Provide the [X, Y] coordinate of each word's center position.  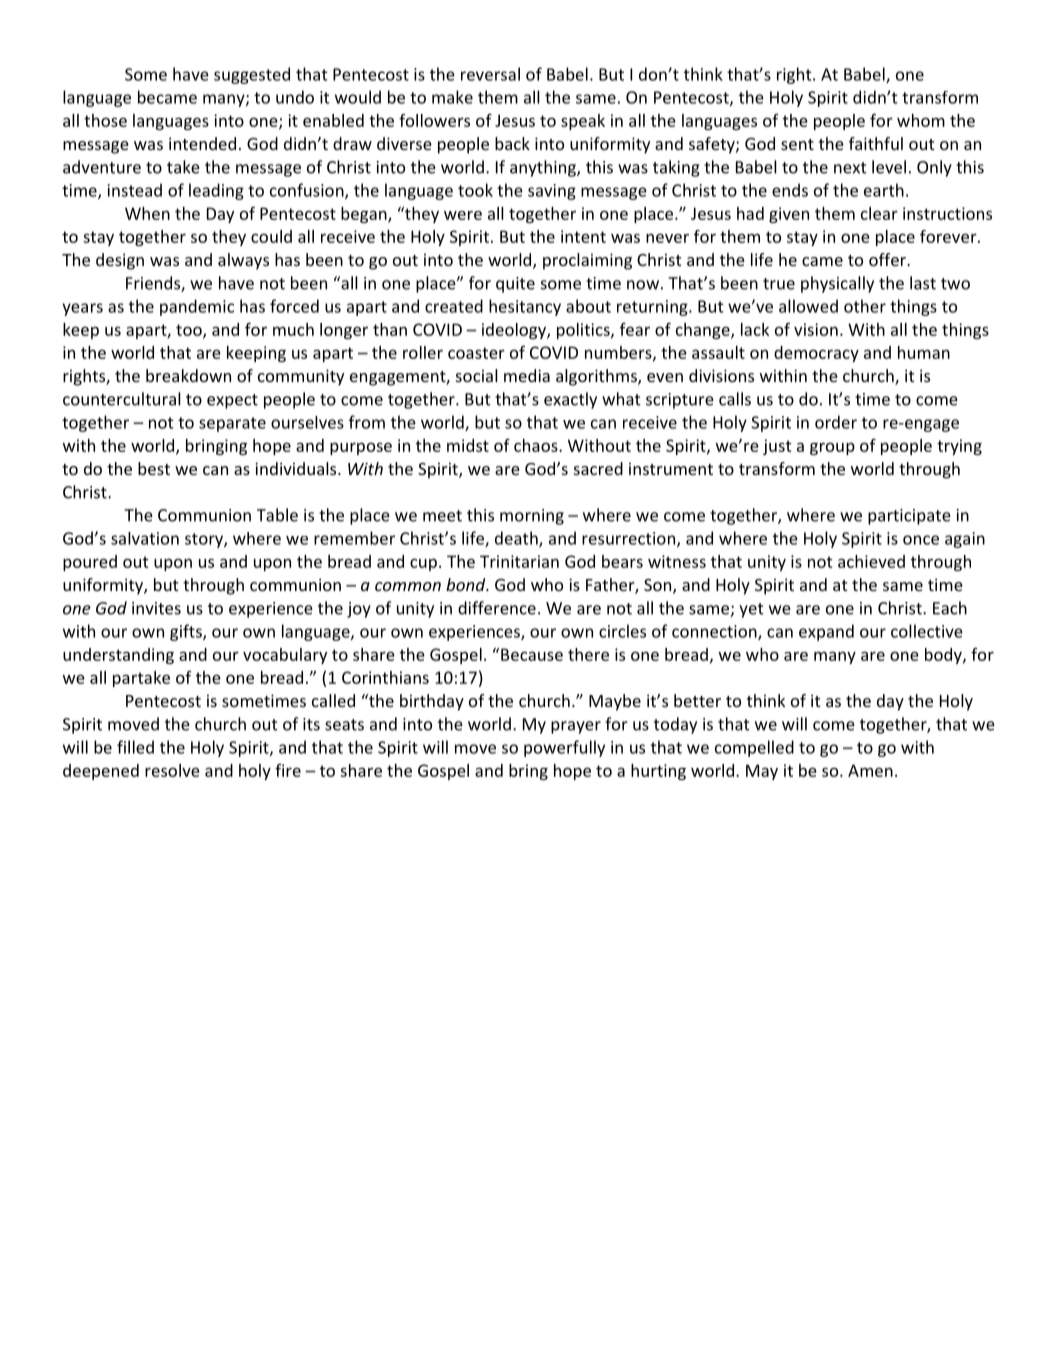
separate [232, 424]
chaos [537, 445]
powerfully [564, 748]
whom [921, 120]
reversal [490, 74]
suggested [252, 75]
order [836, 422]
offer [888, 259]
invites [156, 608]
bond [467, 584]
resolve [172, 770]
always [243, 261]
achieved [871, 561]
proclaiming [587, 261]
